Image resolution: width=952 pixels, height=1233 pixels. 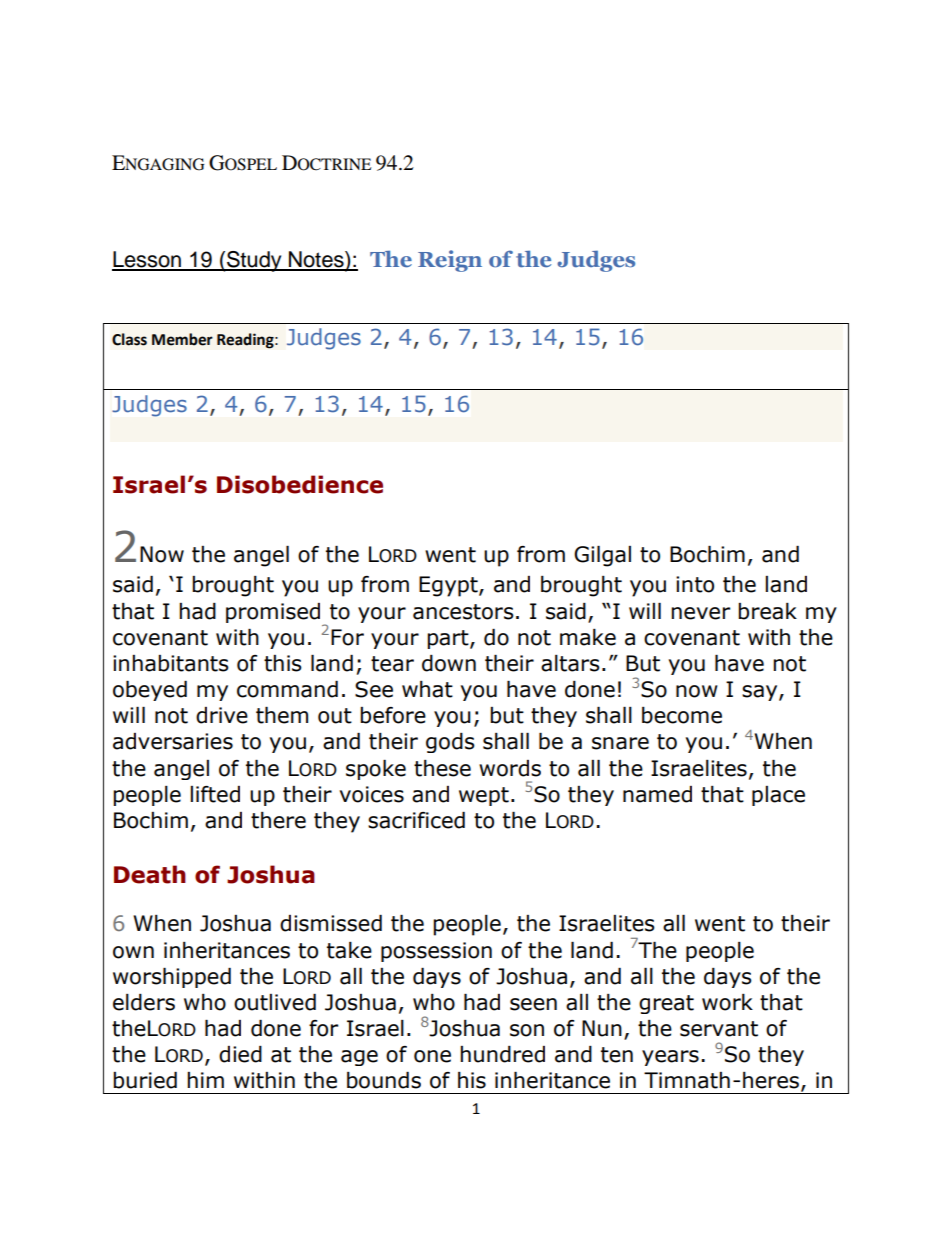 I want to click on Reign, so click(x=450, y=261).
